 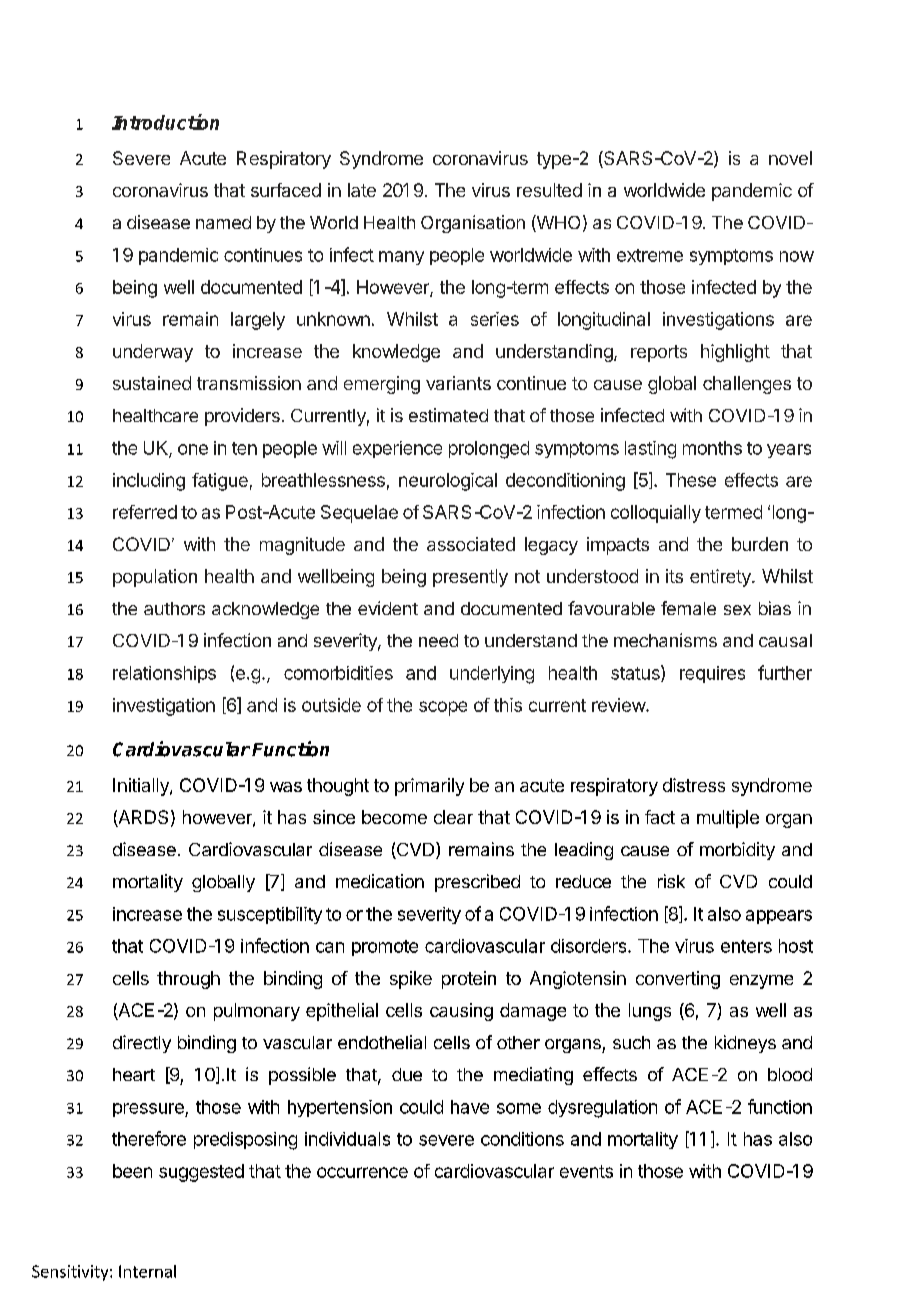 What do you see at coordinates (193, 449) in the screenshot?
I see `one` at bounding box center [193, 449].
